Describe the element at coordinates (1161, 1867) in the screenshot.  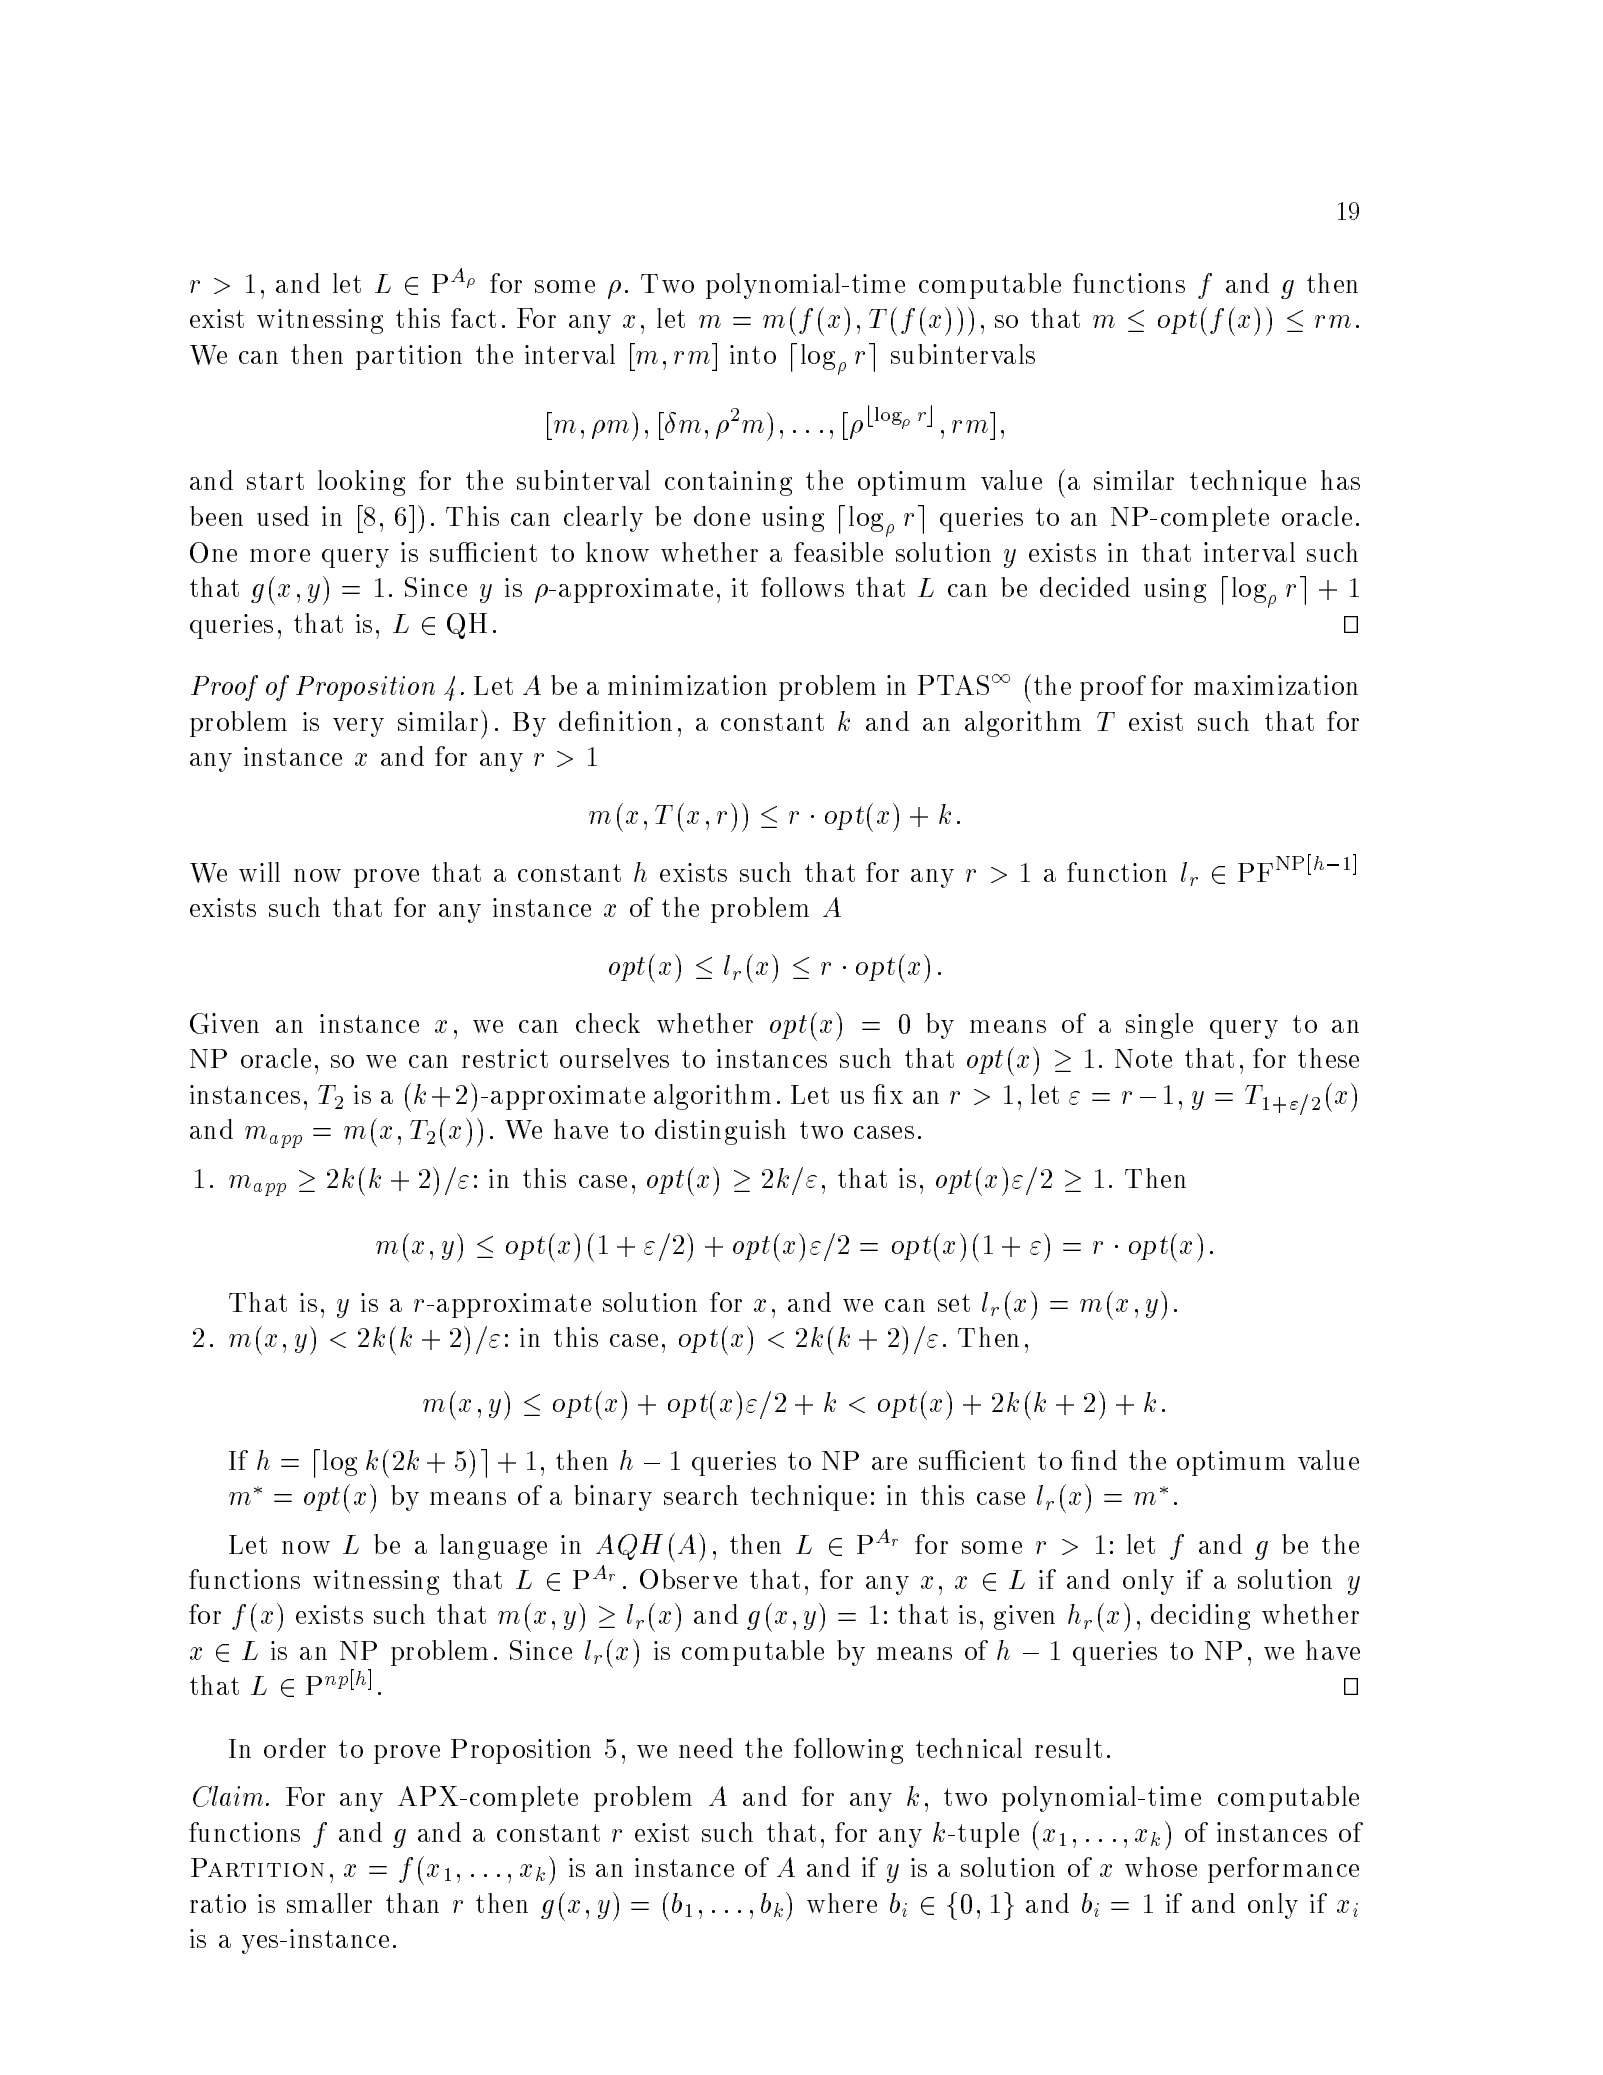
I see `whose` at that location.
